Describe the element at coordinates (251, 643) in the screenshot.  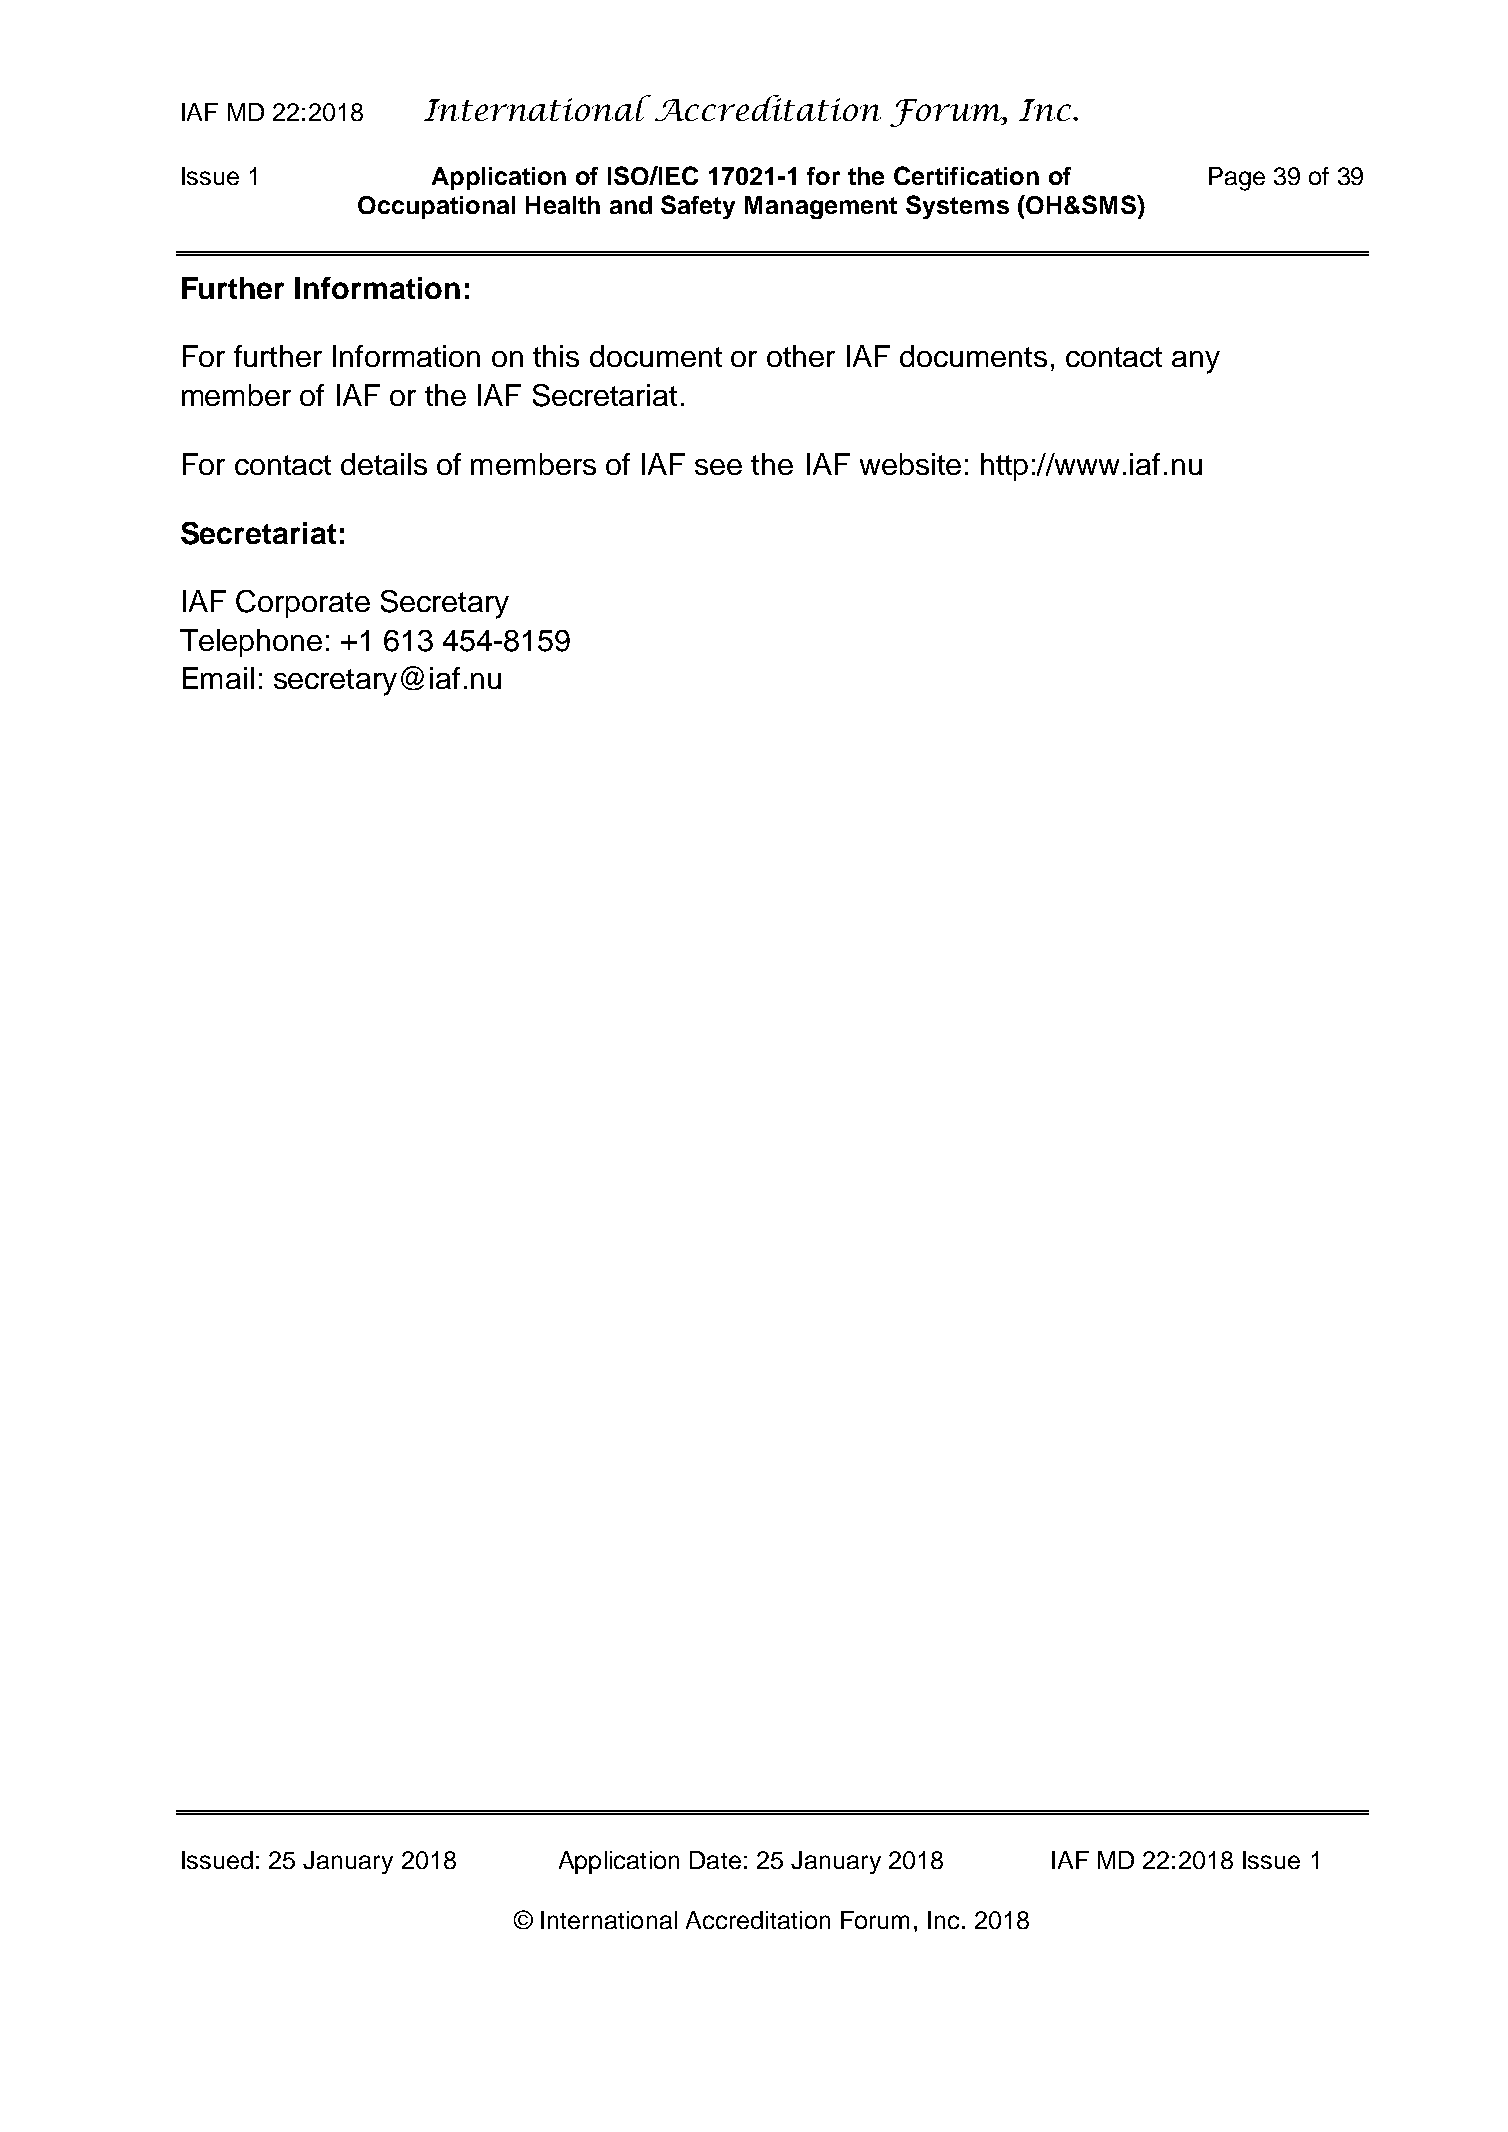
I see `Telephone` at that location.
